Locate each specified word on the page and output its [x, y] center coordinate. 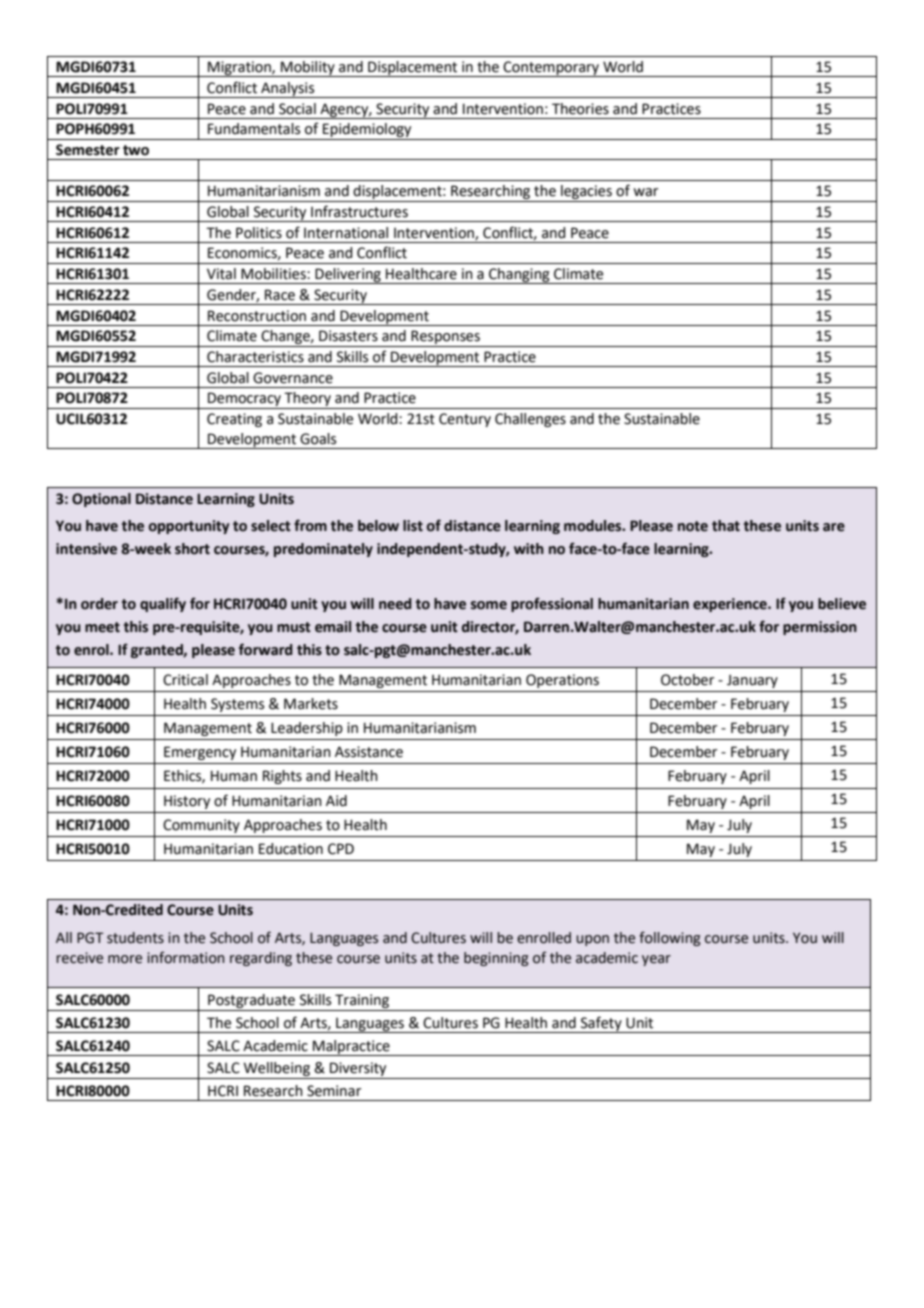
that [726, 526]
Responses [445, 338]
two [136, 150]
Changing [519, 276]
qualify [163, 604]
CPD [341, 849]
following [670, 938]
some [489, 605]
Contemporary [551, 69]
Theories [580, 109]
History [187, 802]
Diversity [358, 1070]
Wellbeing [277, 1070]
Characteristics [255, 357]
